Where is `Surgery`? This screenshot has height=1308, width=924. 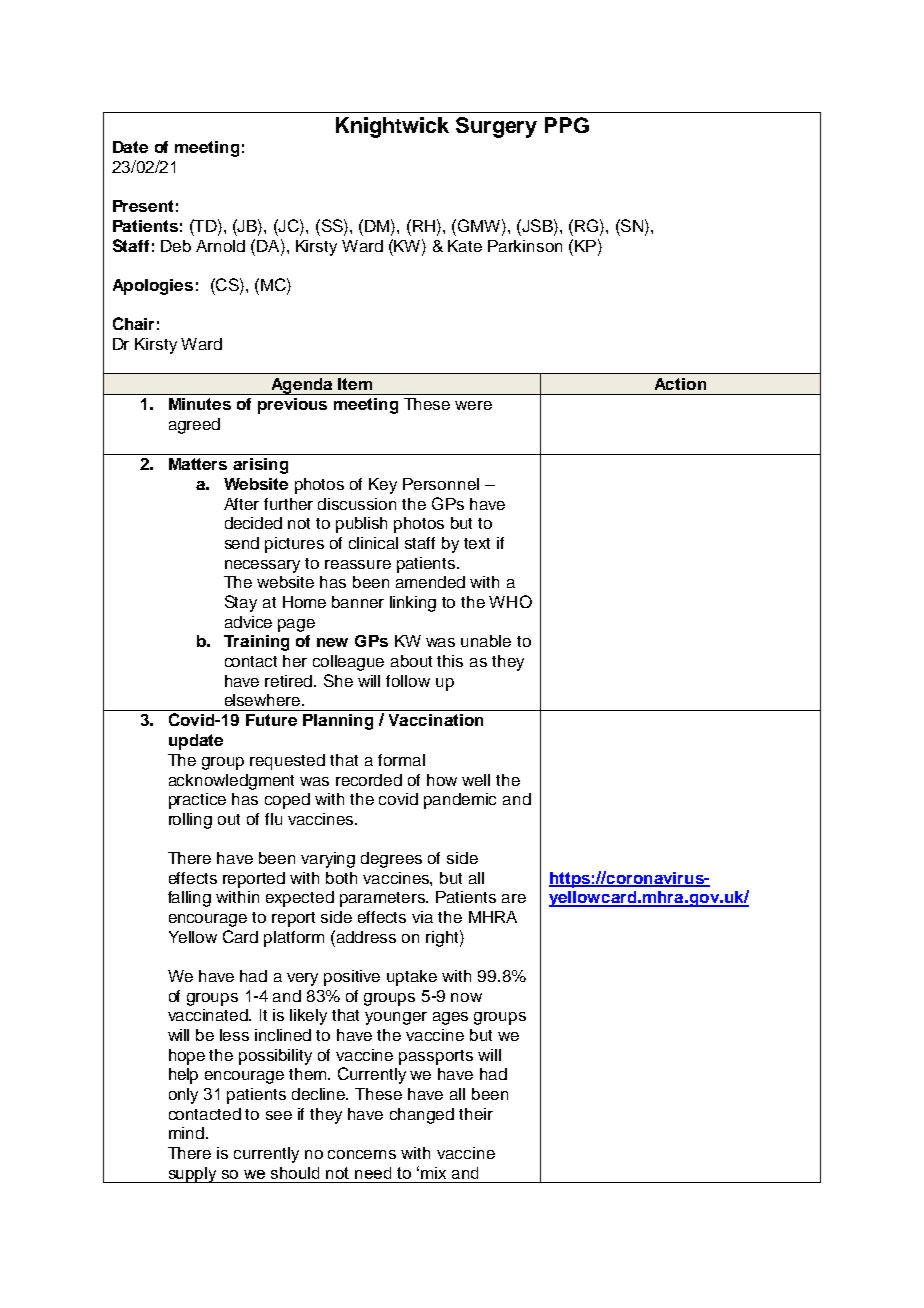
Surgery is located at coordinates (496, 127).
